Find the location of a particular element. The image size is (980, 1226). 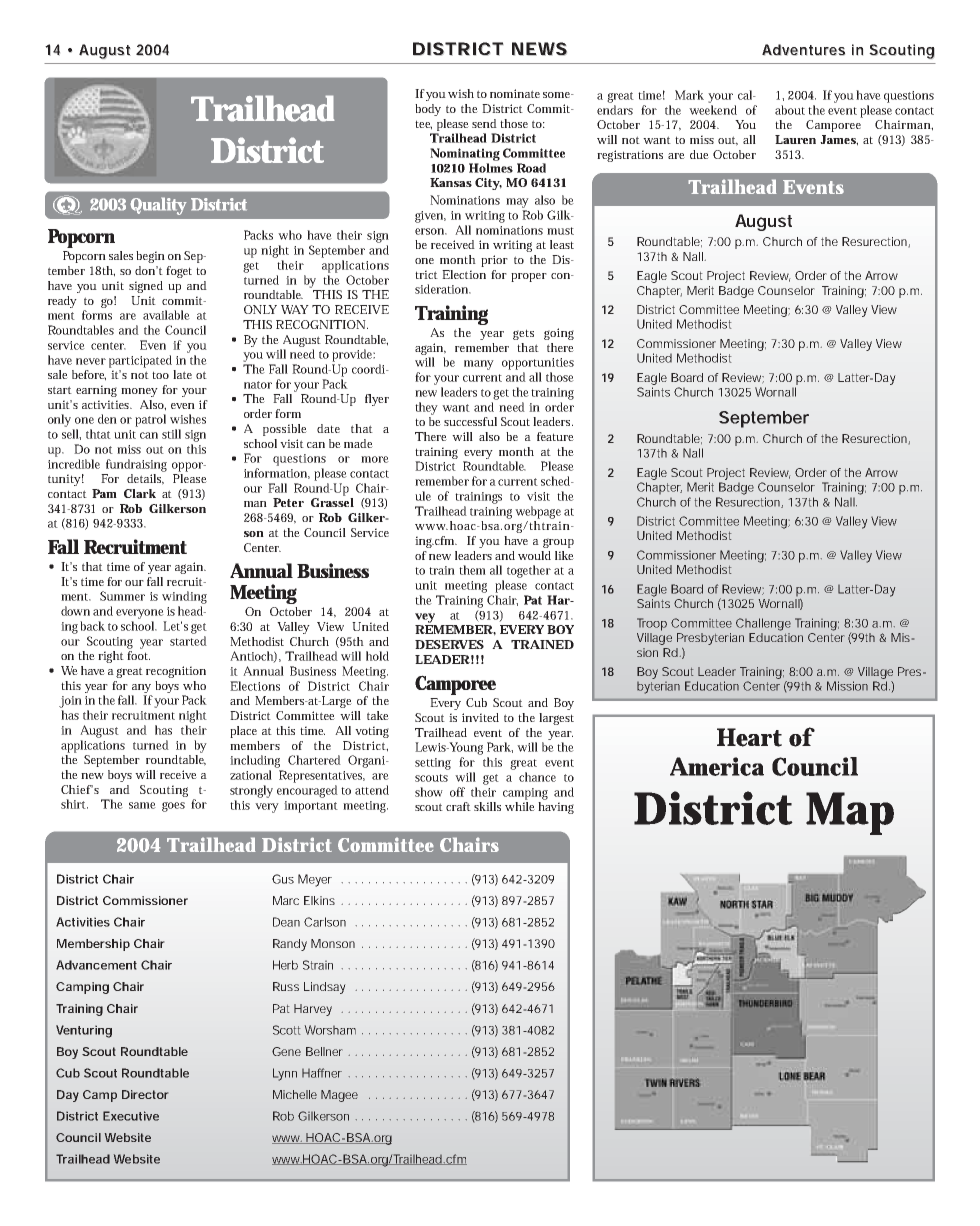

available is located at coordinates (166, 315).
